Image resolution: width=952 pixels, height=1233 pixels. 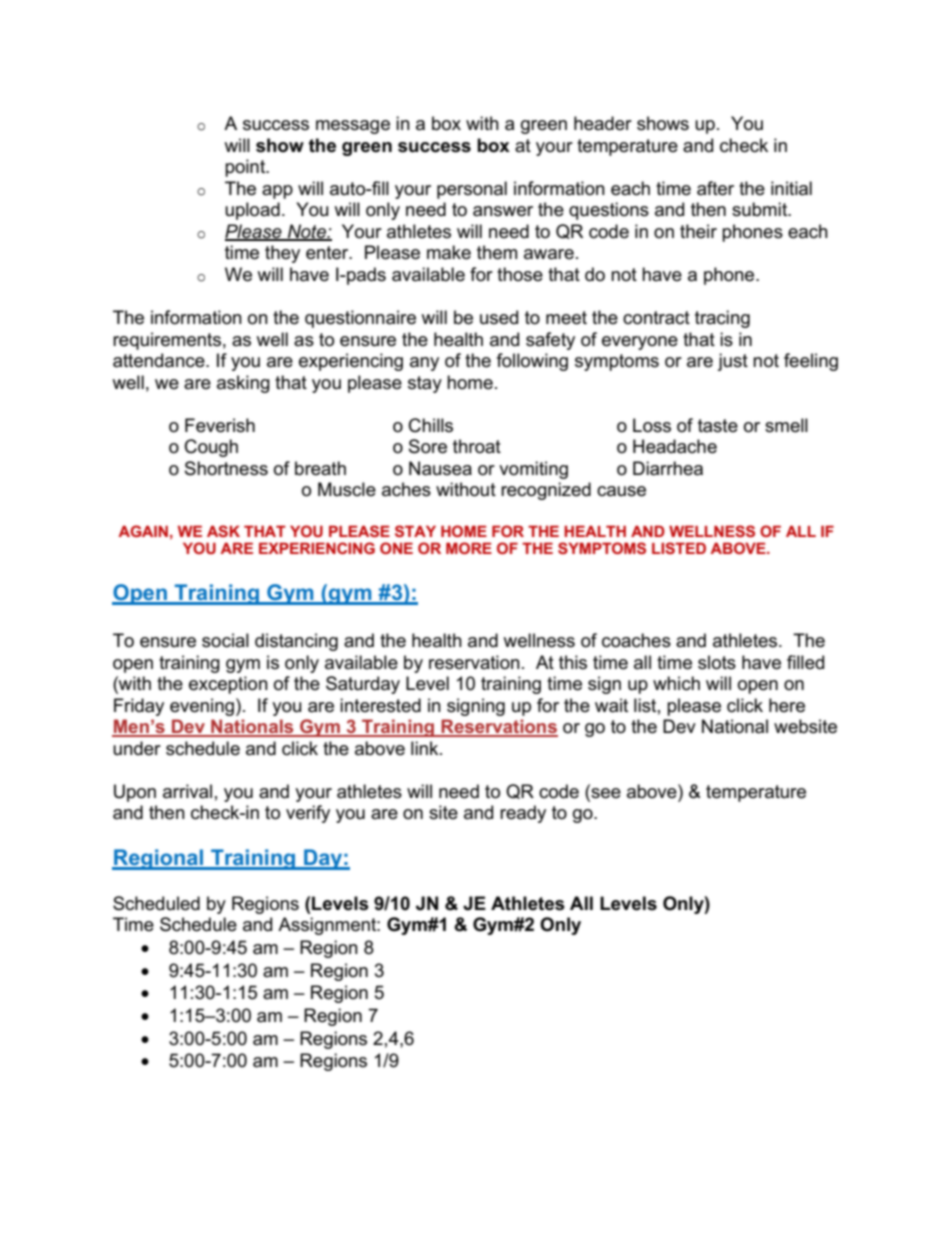 What do you see at coordinates (187, 791) in the screenshot?
I see `arrival` at bounding box center [187, 791].
